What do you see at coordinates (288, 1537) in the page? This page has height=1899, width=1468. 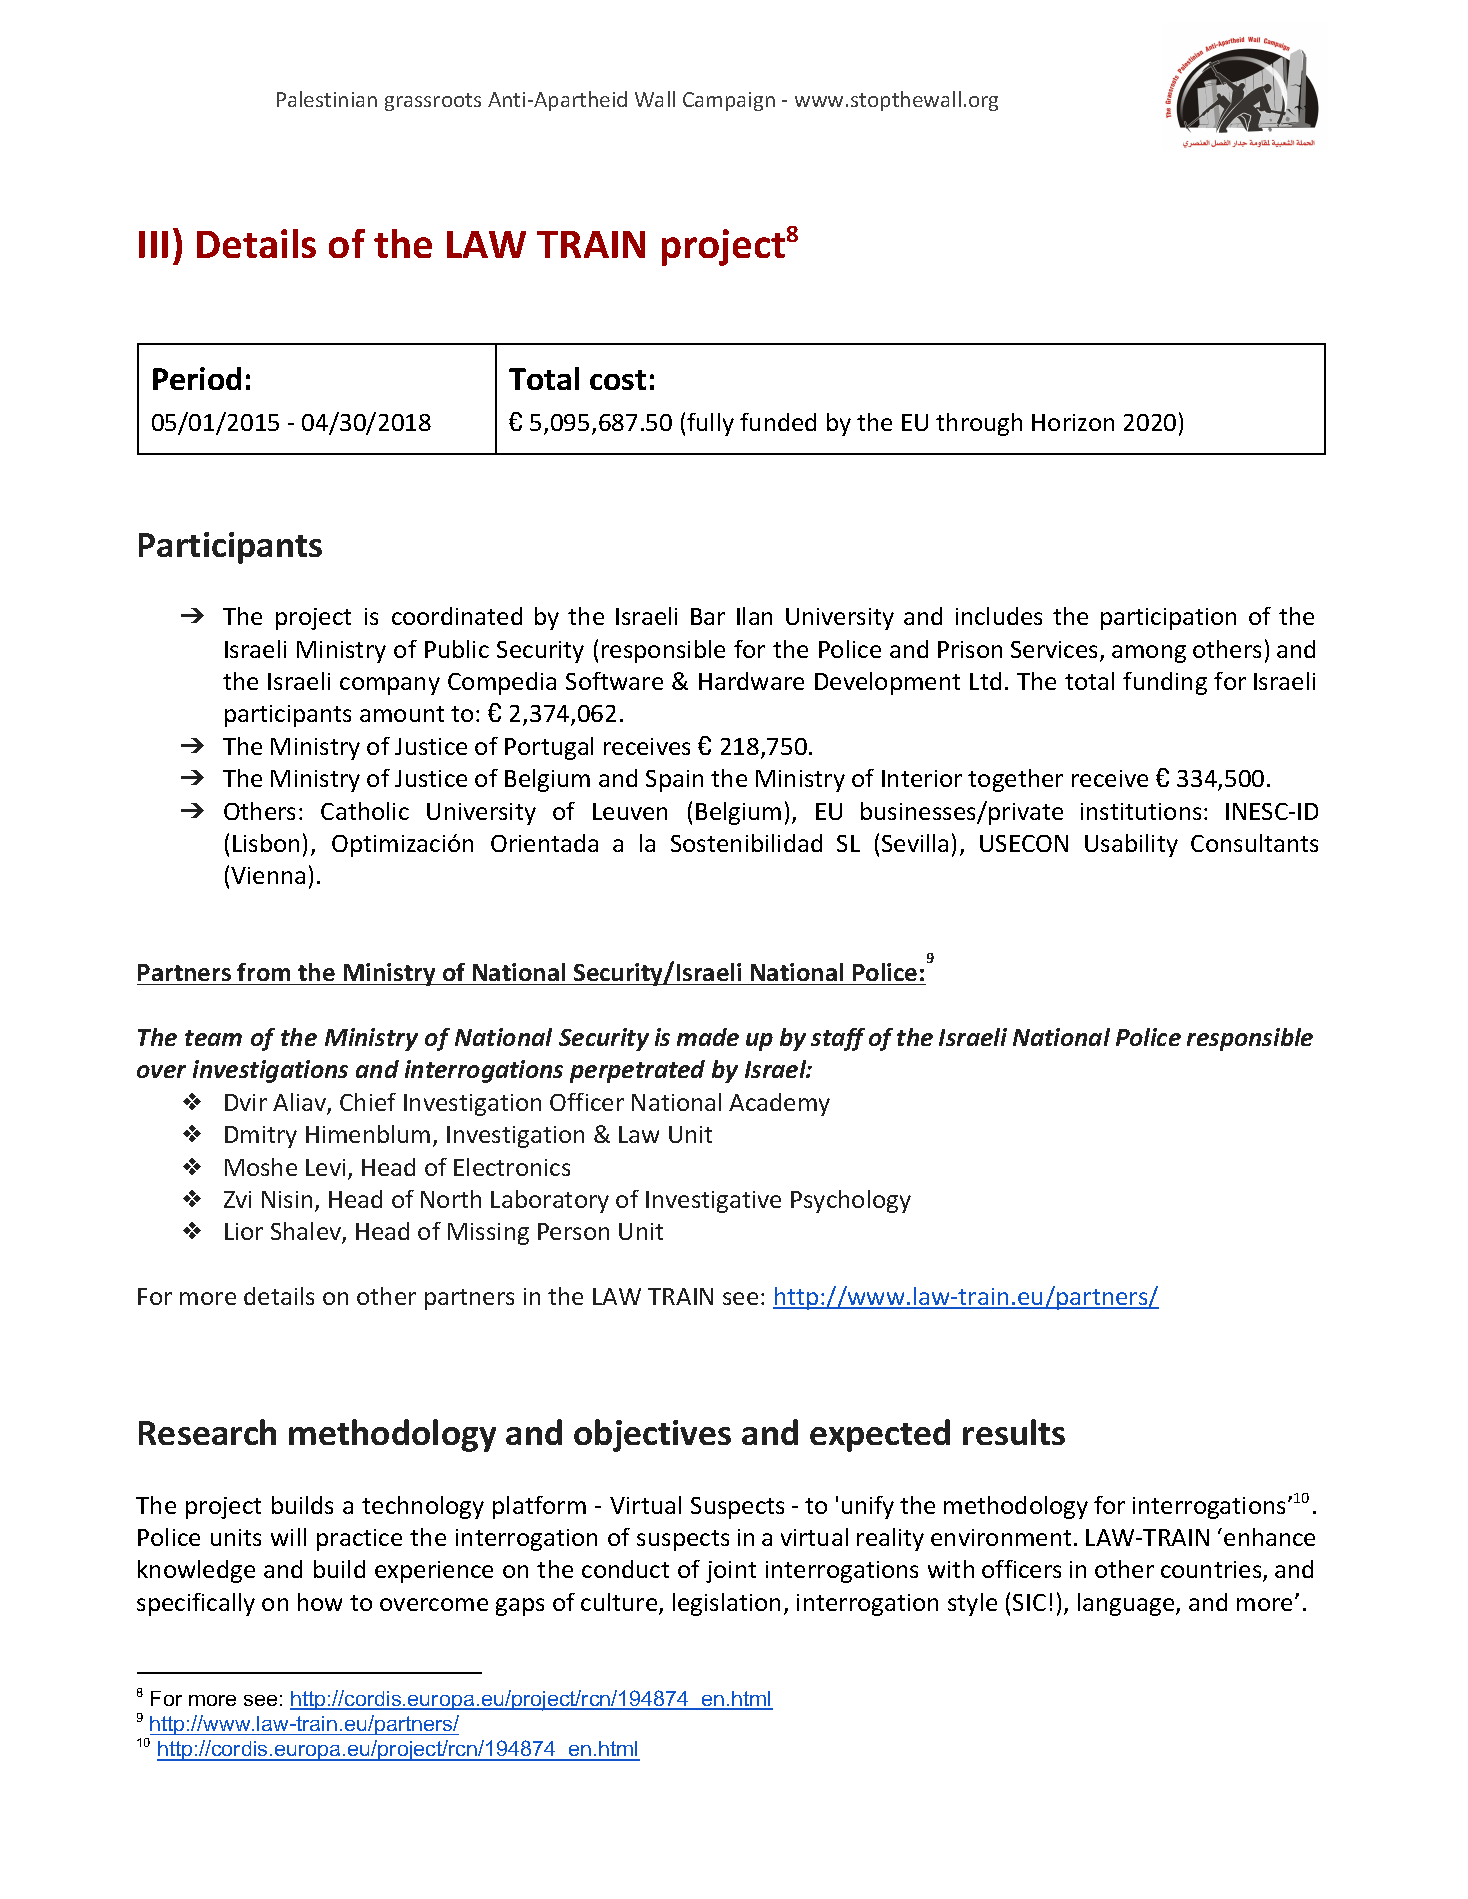 I see `will` at bounding box center [288, 1537].
